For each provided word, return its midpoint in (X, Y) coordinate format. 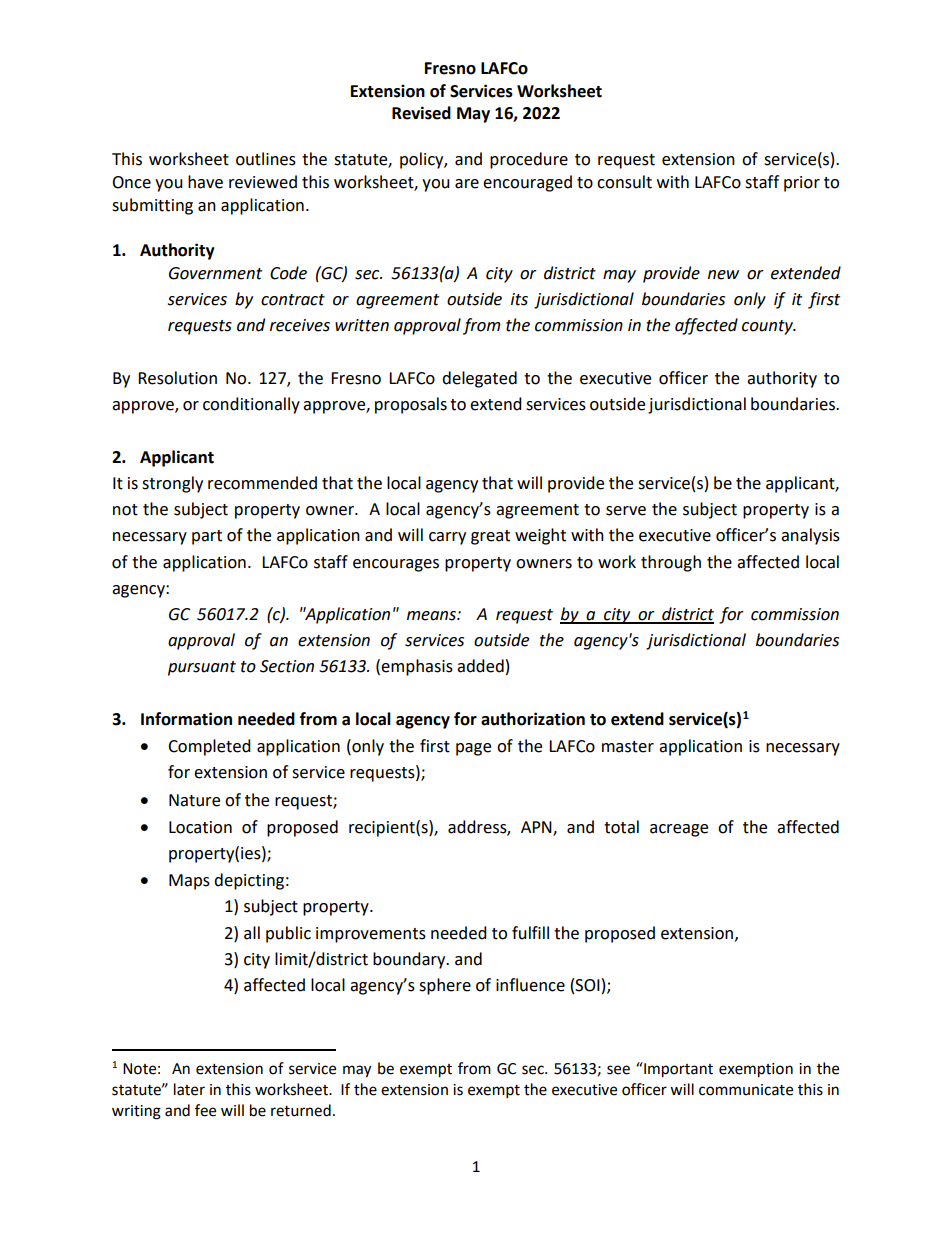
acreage (679, 830)
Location (200, 827)
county (768, 327)
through (671, 563)
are (467, 184)
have (205, 182)
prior (802, 184)
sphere (445, 986)
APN (537, 828)
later (189, 1089)
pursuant (202, 668)
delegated (479, 379)
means (432, 616)
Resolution (177, 378)
